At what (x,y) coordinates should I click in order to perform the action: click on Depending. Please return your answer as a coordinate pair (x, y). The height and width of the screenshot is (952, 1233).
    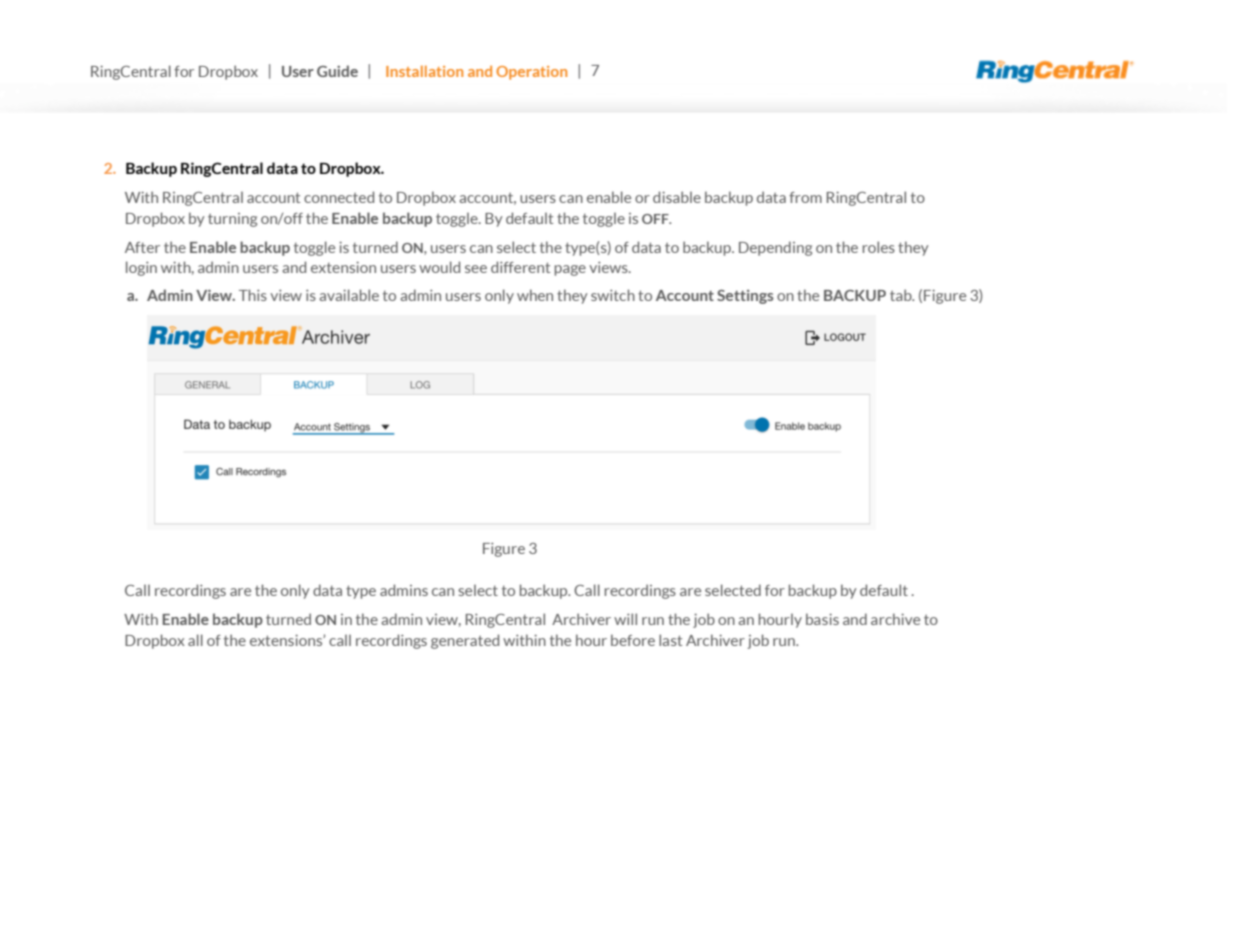
    Looking at the image, I should click on (775, 248).
